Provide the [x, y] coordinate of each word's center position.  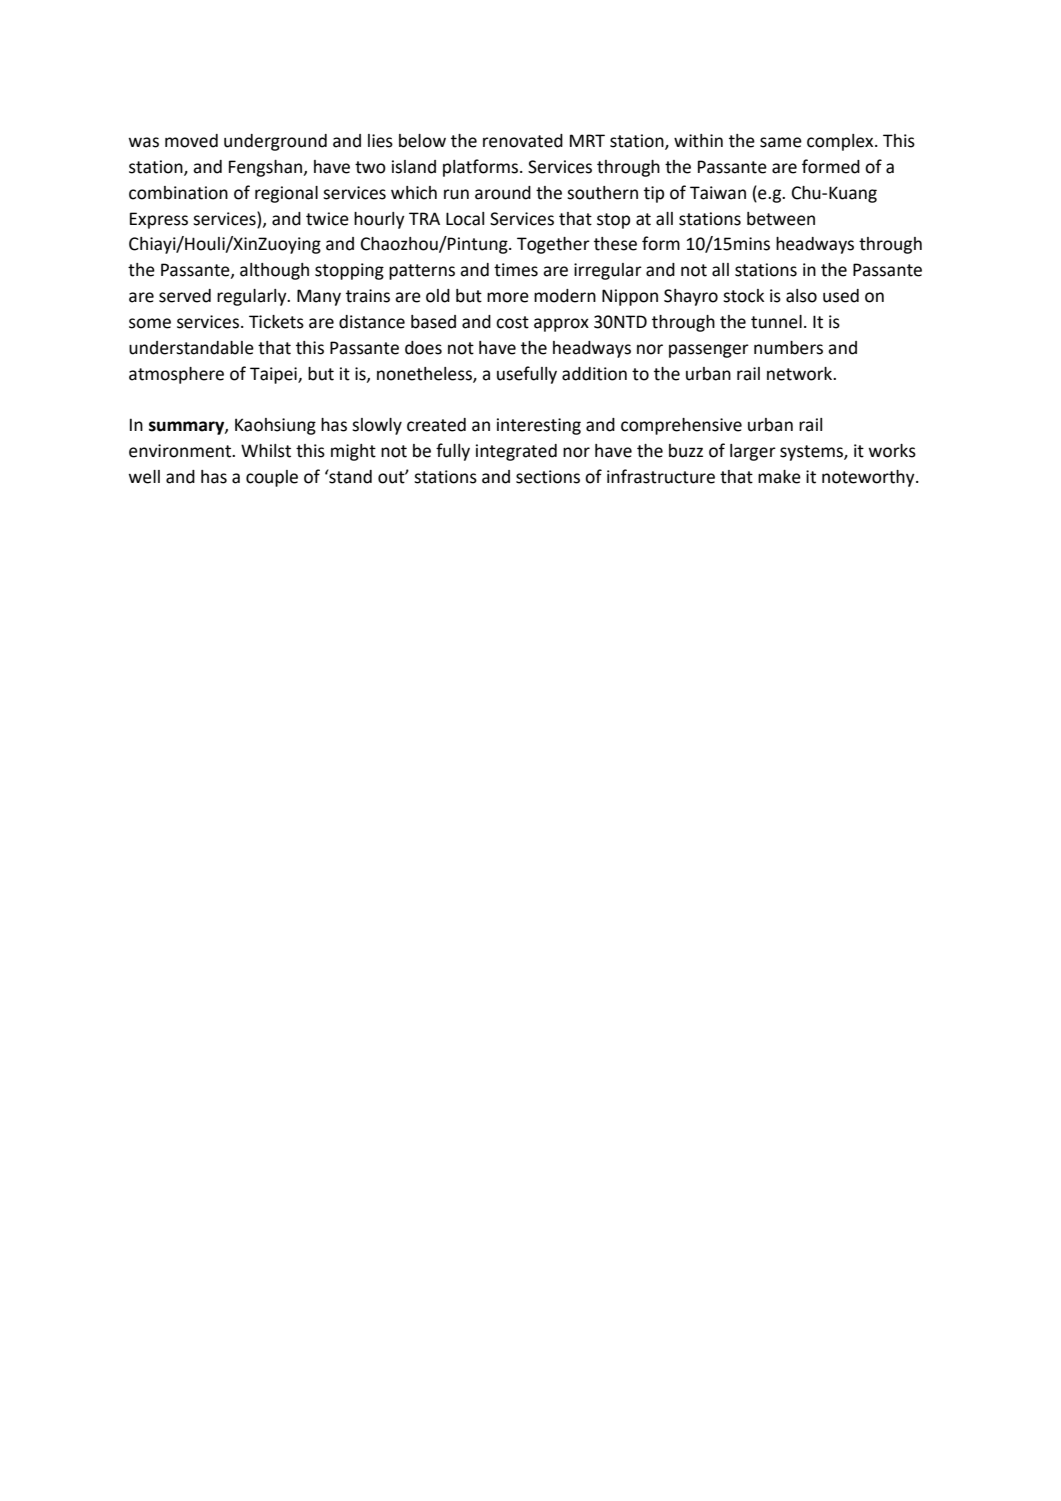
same [781, 142]
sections [548, 477]
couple [272, 478]
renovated [523, 141]
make [779, 477]
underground [275, 142]
